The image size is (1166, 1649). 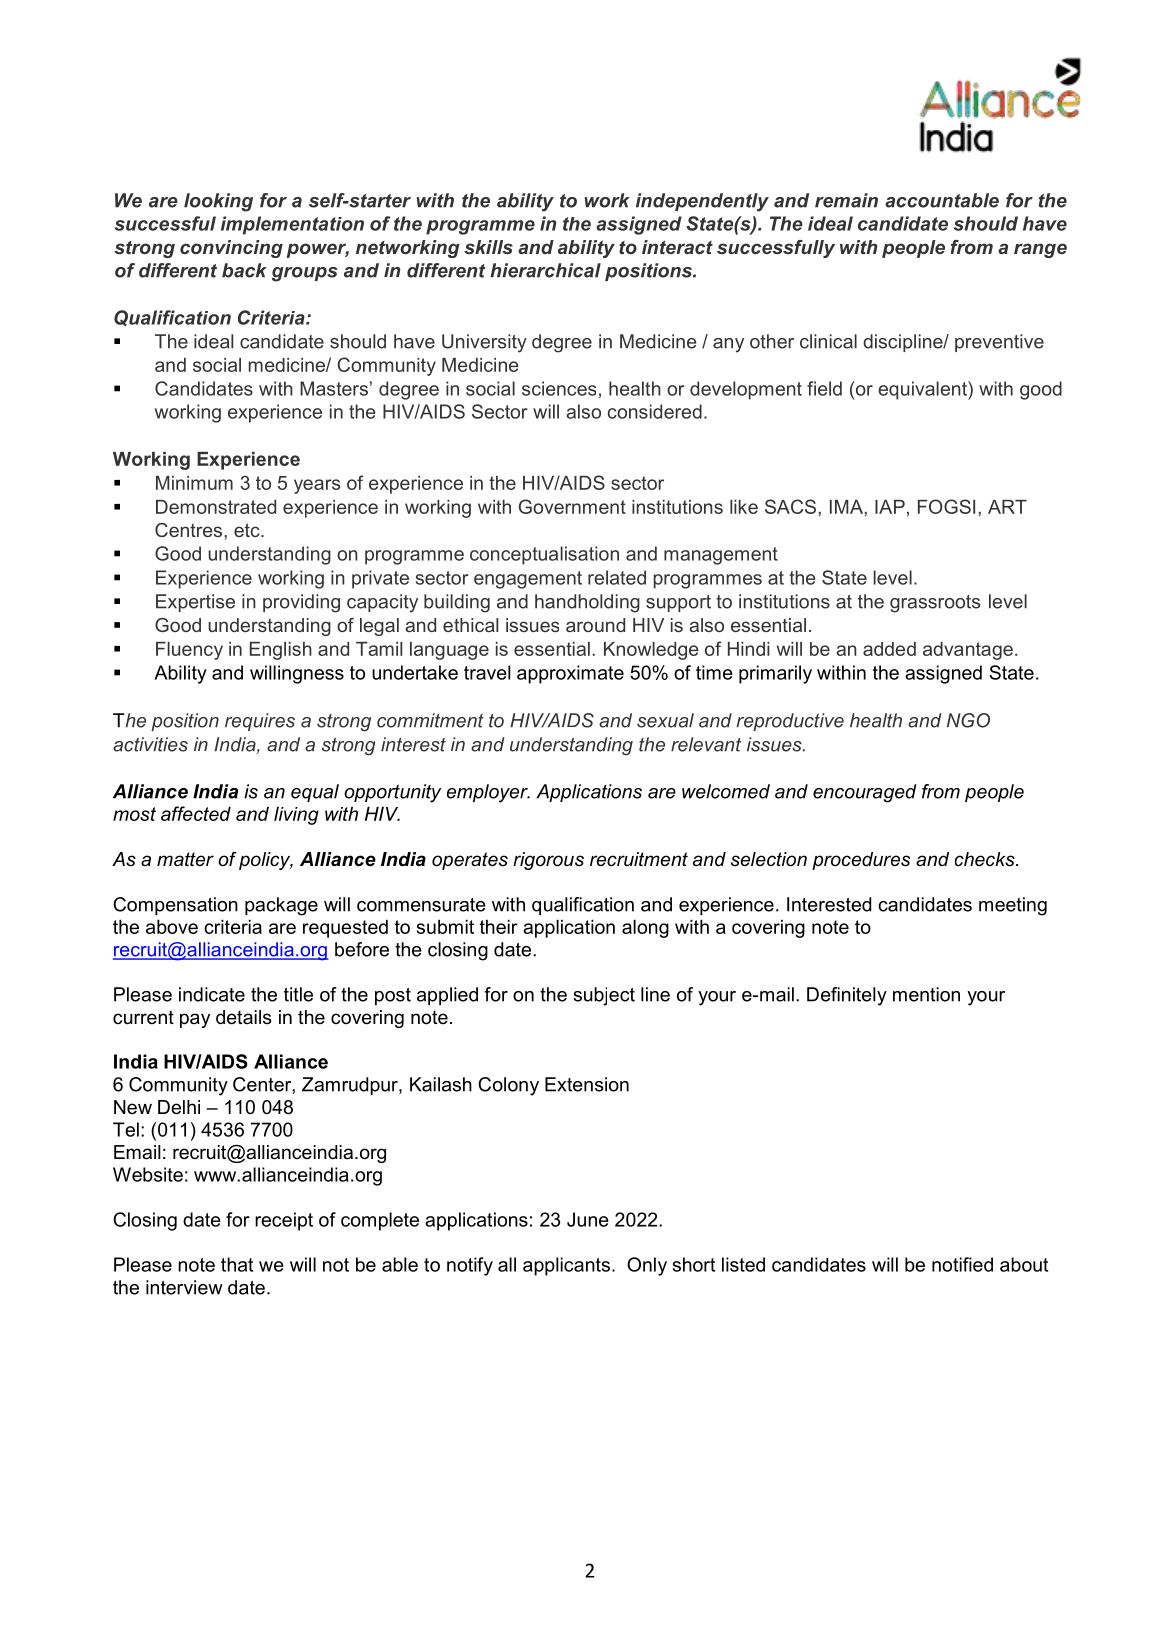 I want to click on mention, so click(x=926, y=994).
